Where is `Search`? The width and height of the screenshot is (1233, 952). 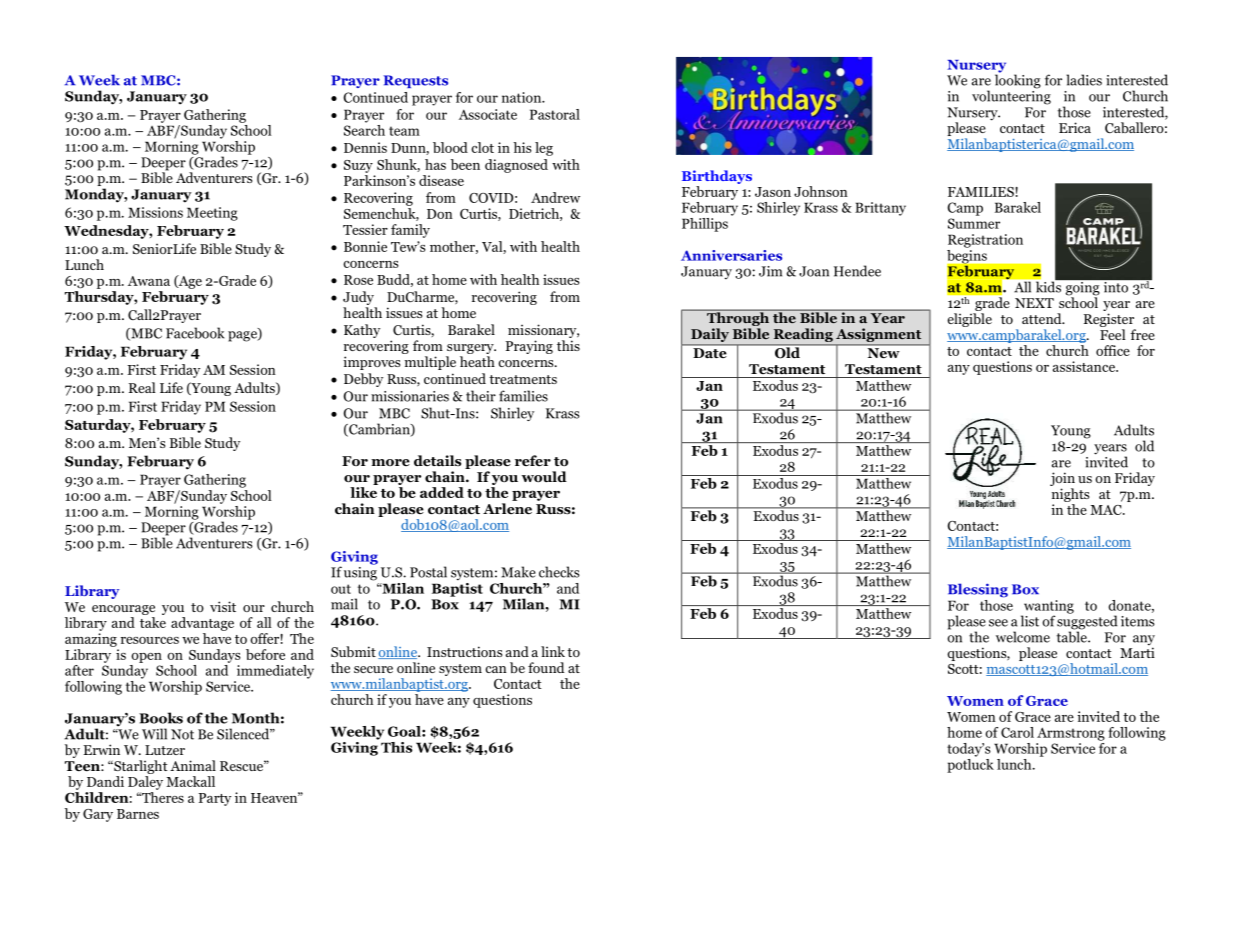
Search is located at coordinates (364, 129).
